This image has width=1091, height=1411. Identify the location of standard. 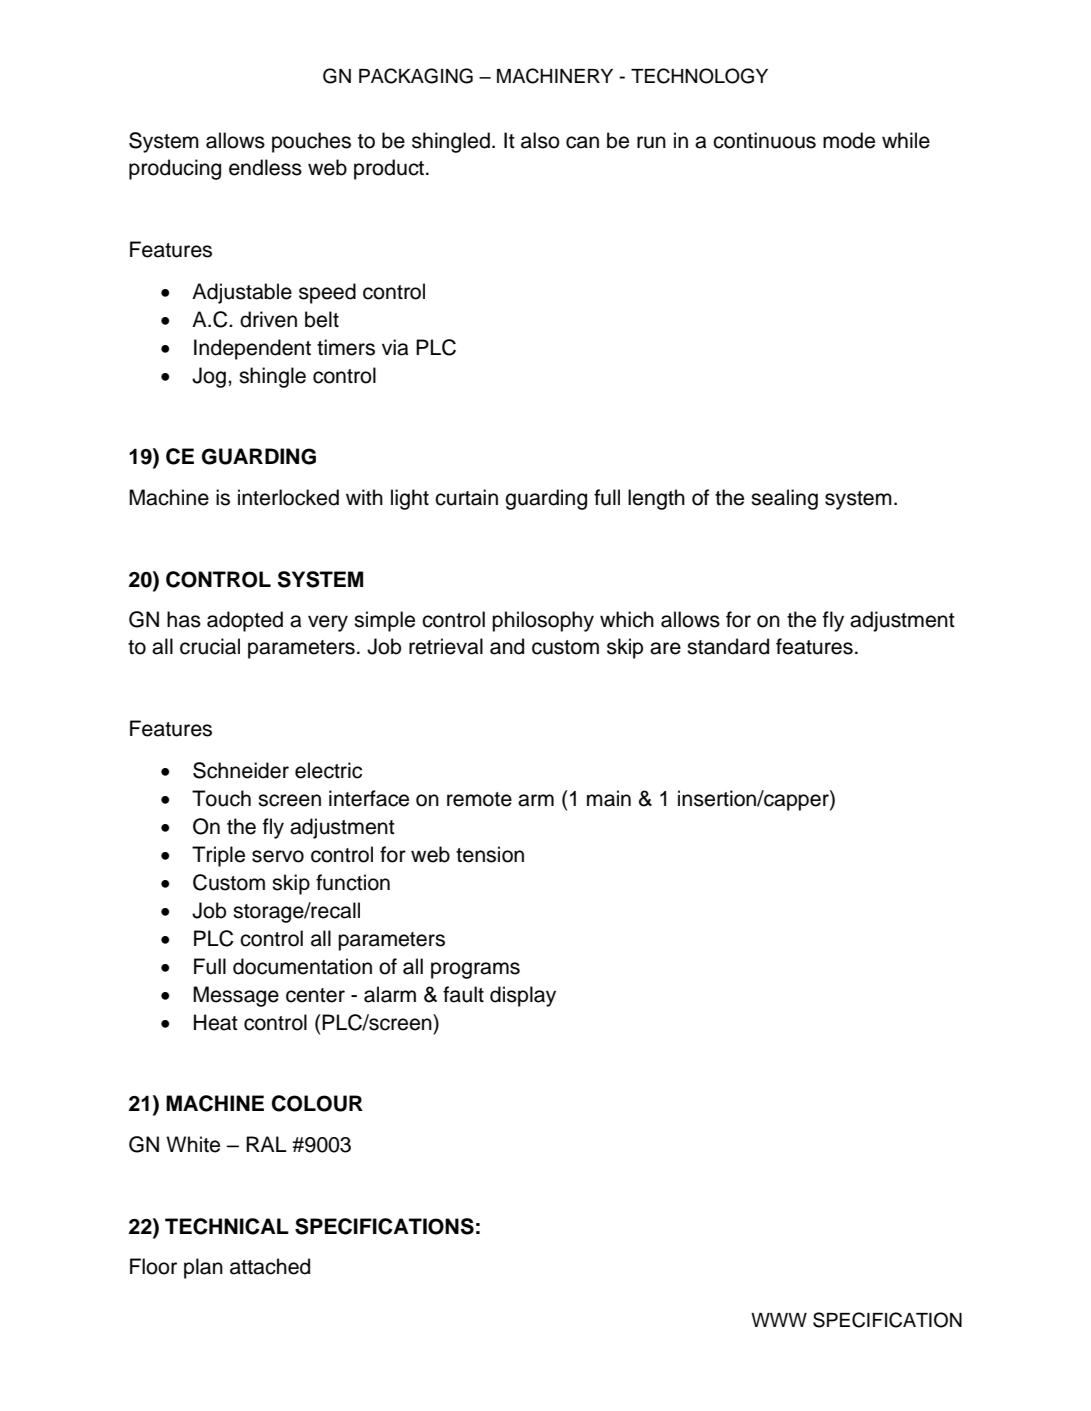
(728, 646).
